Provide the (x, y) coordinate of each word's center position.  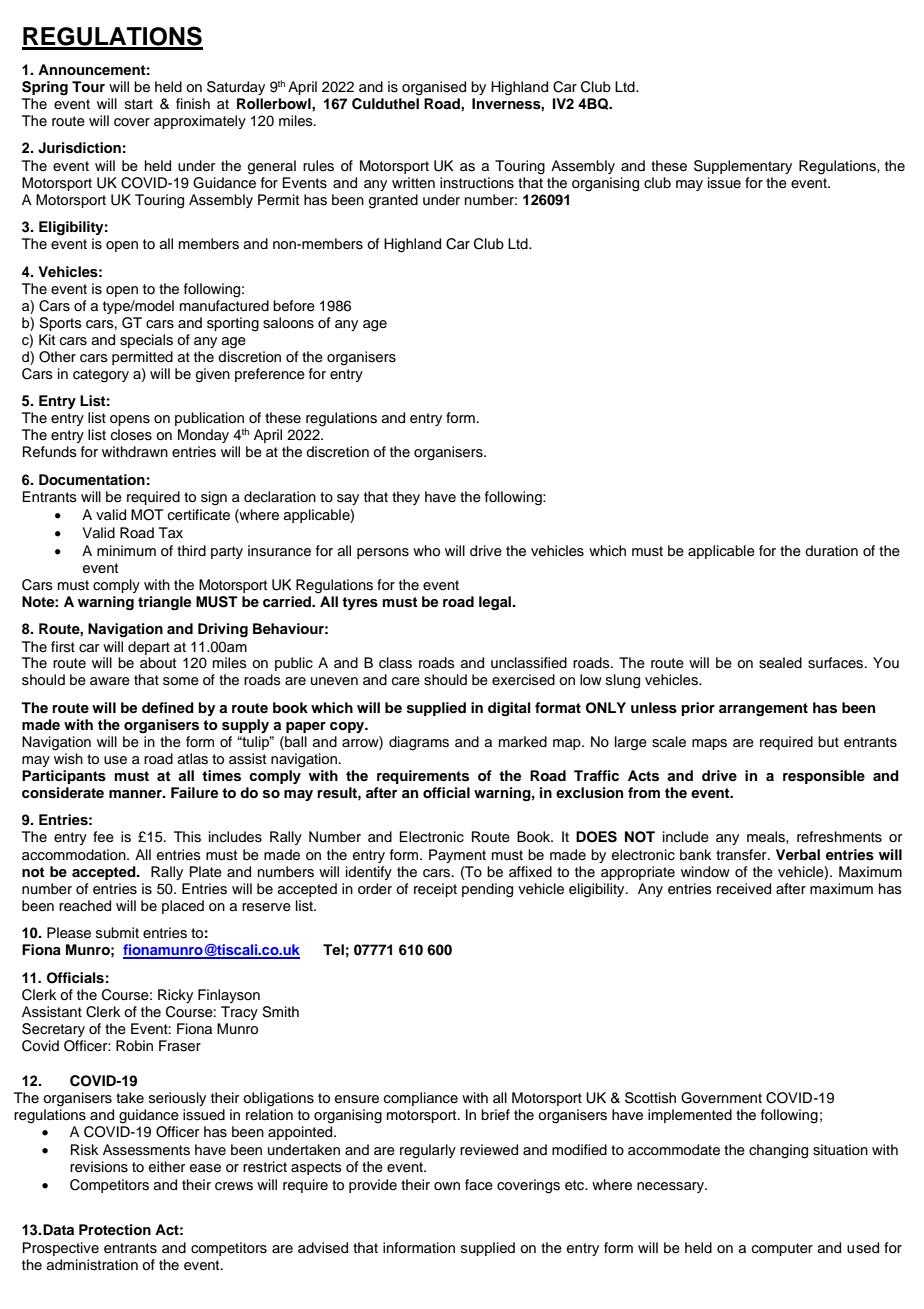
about (158, 662)
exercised (523, 680)
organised (434, 88)
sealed (780, 663)
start (139, 104)
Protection (115, 1230)
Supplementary (743, 167)
